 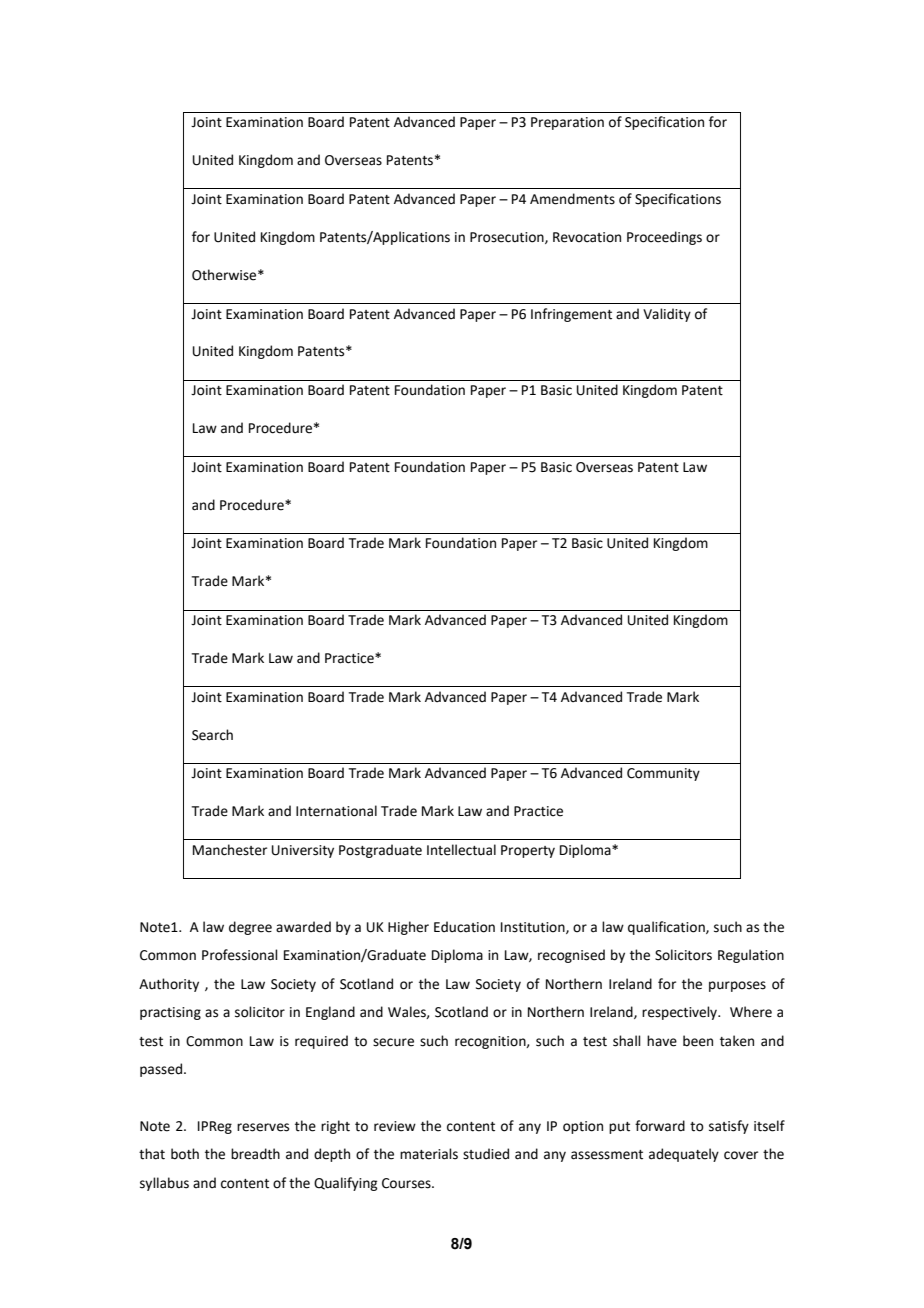 I want to click on Prosecution, so click(x=508, y=238).
